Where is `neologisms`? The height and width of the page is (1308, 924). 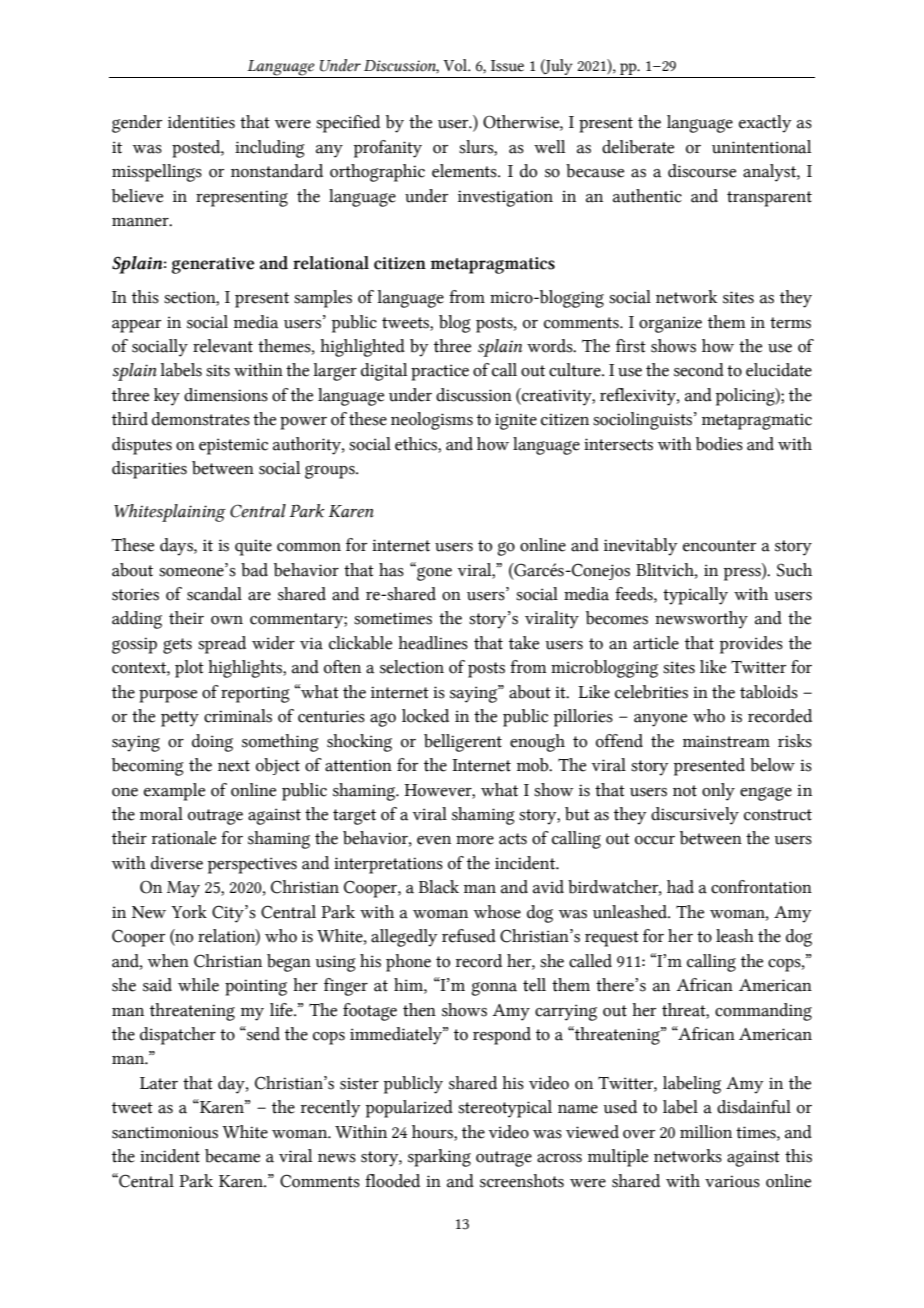 neologisms is located at coordinates (432, 421).
